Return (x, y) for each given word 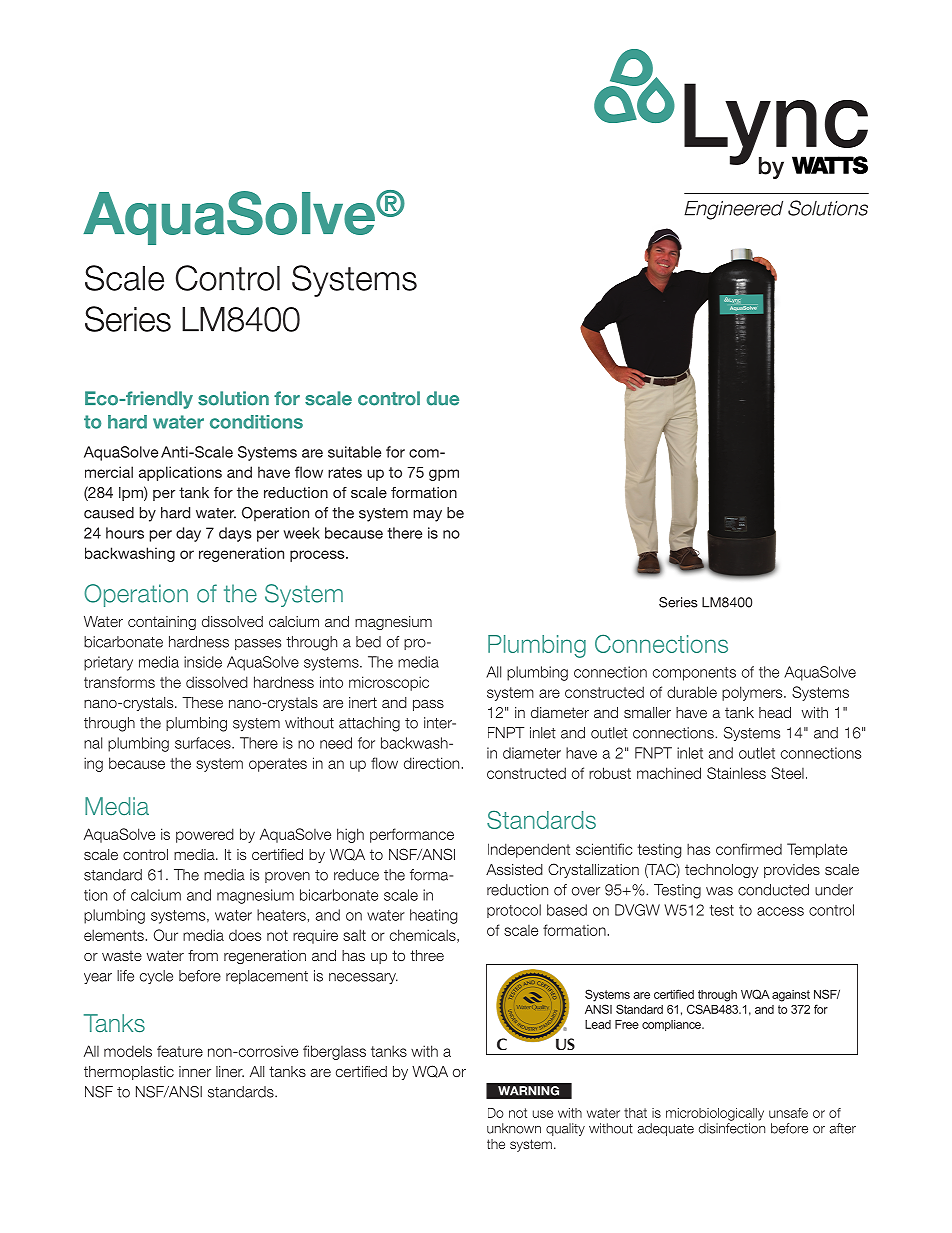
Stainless (736, 773)
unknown (514, 1128)
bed (368, 642)
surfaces (204, 743)
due (443, 398)
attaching (369, 724)
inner (195, 1071)
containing (162, 623)
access (780, 911)
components (694, 674)
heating (433, 916)
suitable (354, 452)
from (203, 955)
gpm (444, 475)
